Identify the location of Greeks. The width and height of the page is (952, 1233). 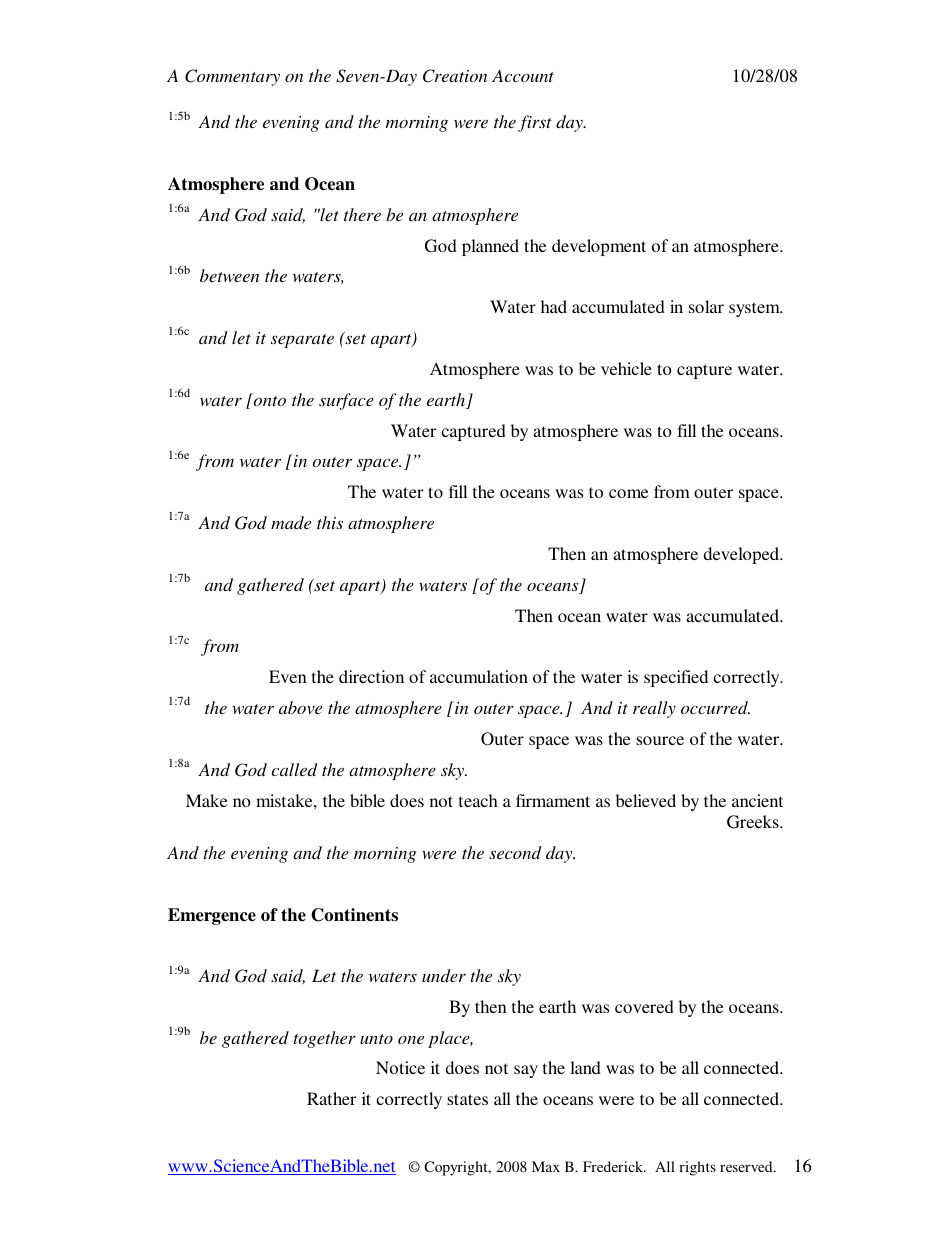
(754, 822).
